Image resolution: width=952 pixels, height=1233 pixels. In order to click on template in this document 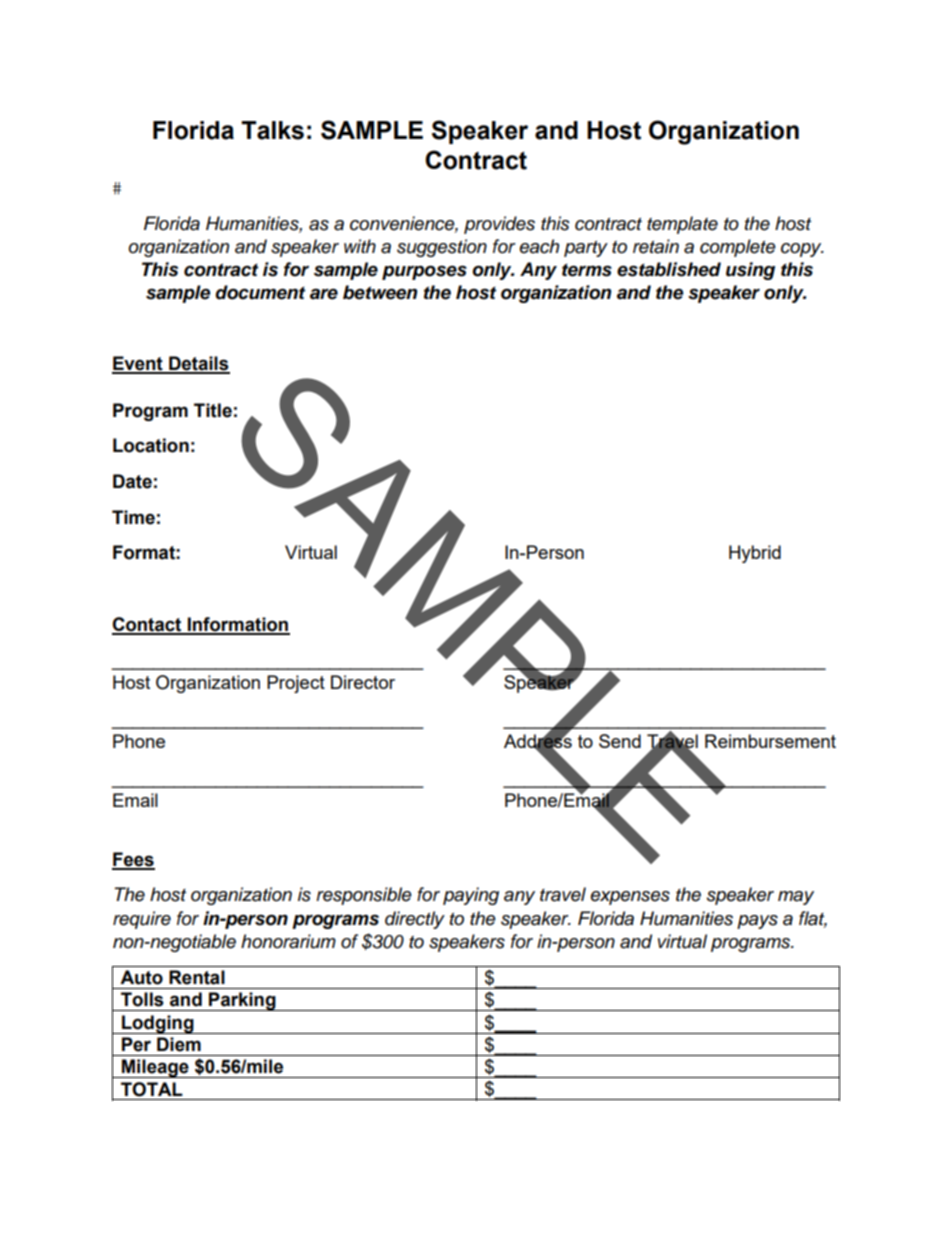, I will do `click(682, 225)`.
